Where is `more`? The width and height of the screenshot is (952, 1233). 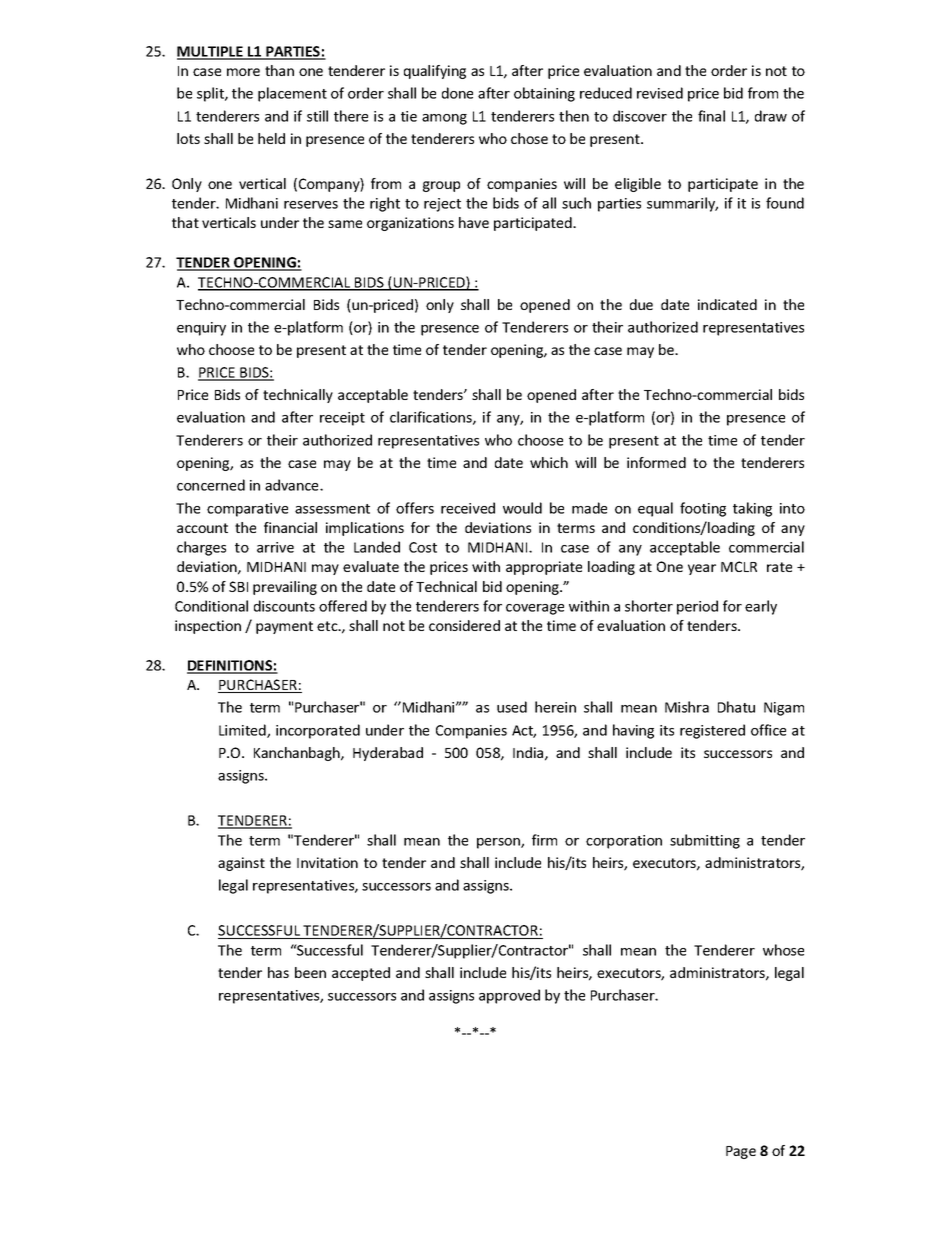
more is located at coordinates (243, 72).
